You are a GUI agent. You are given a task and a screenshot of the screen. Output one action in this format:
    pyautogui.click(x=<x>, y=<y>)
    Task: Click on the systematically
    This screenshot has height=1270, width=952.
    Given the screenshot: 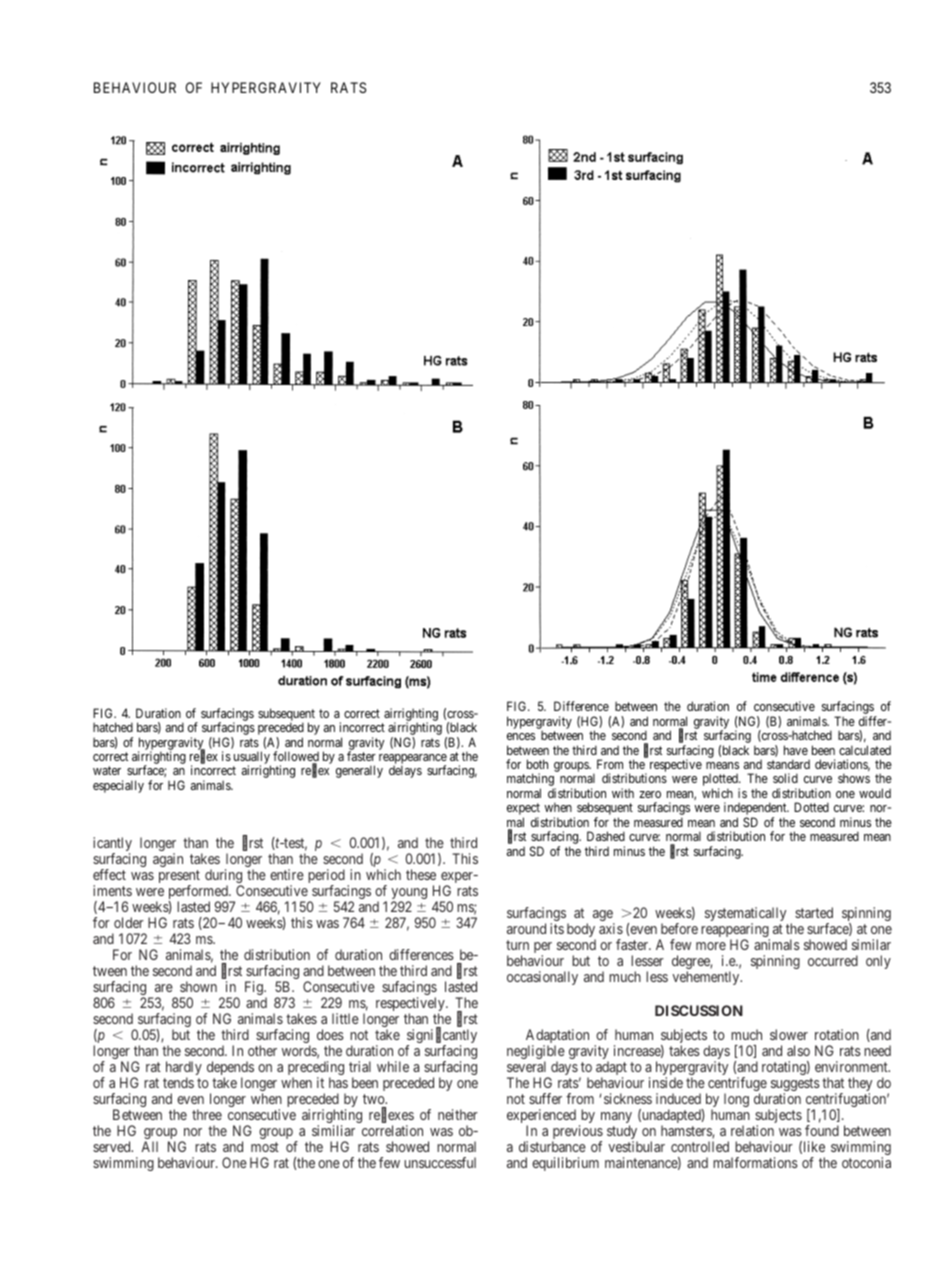 What is the action you would take?
    pyautogui.click(x=745, y=915)
